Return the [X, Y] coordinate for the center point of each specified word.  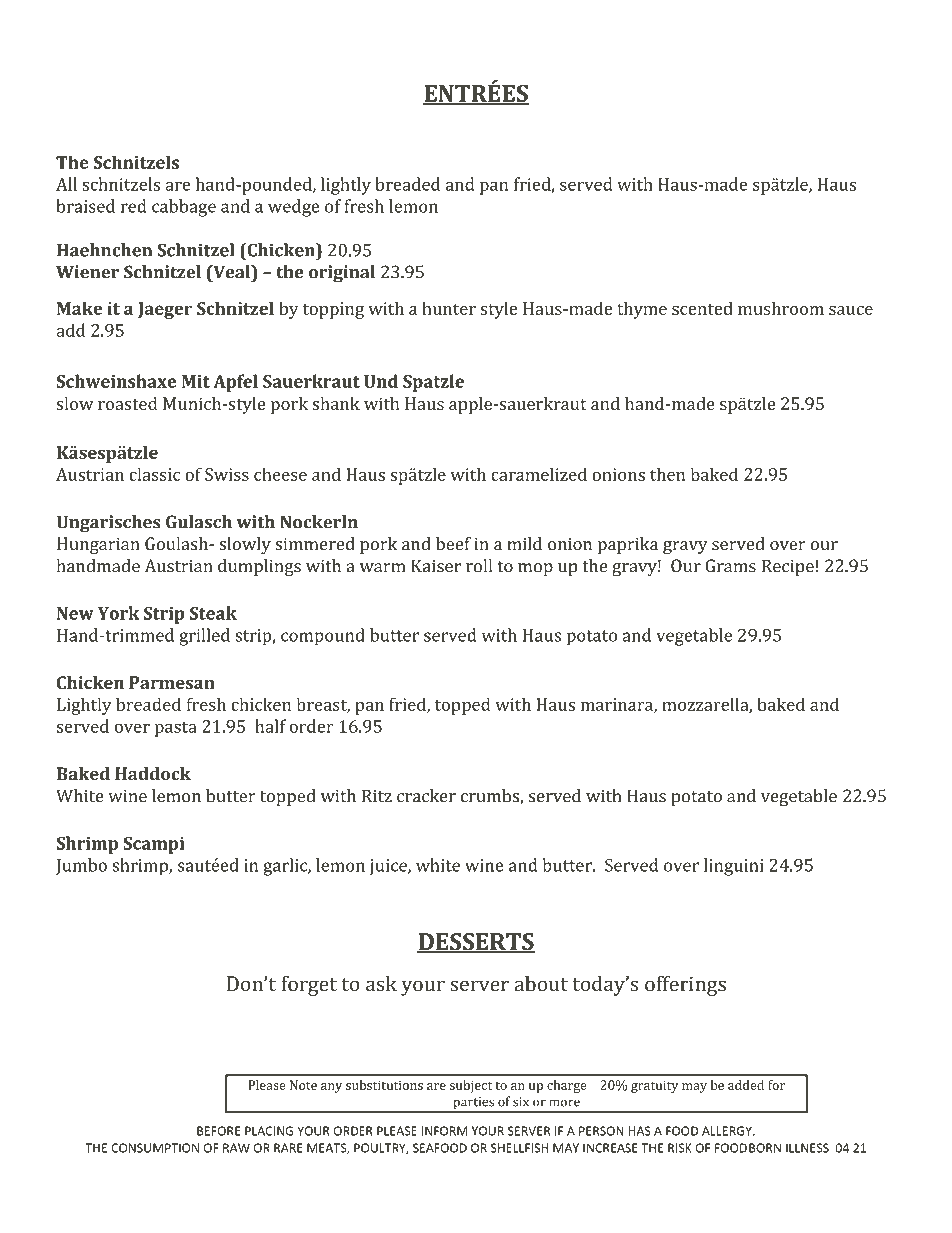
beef [453, 544]
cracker [426, 796]
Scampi [154, 845]
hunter [449, 308]
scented [702, 308]
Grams [730, 566]
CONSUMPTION [155, 1148]
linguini [734, 867]
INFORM [444, 1131]
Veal [232, 272]
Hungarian [98, 545]
